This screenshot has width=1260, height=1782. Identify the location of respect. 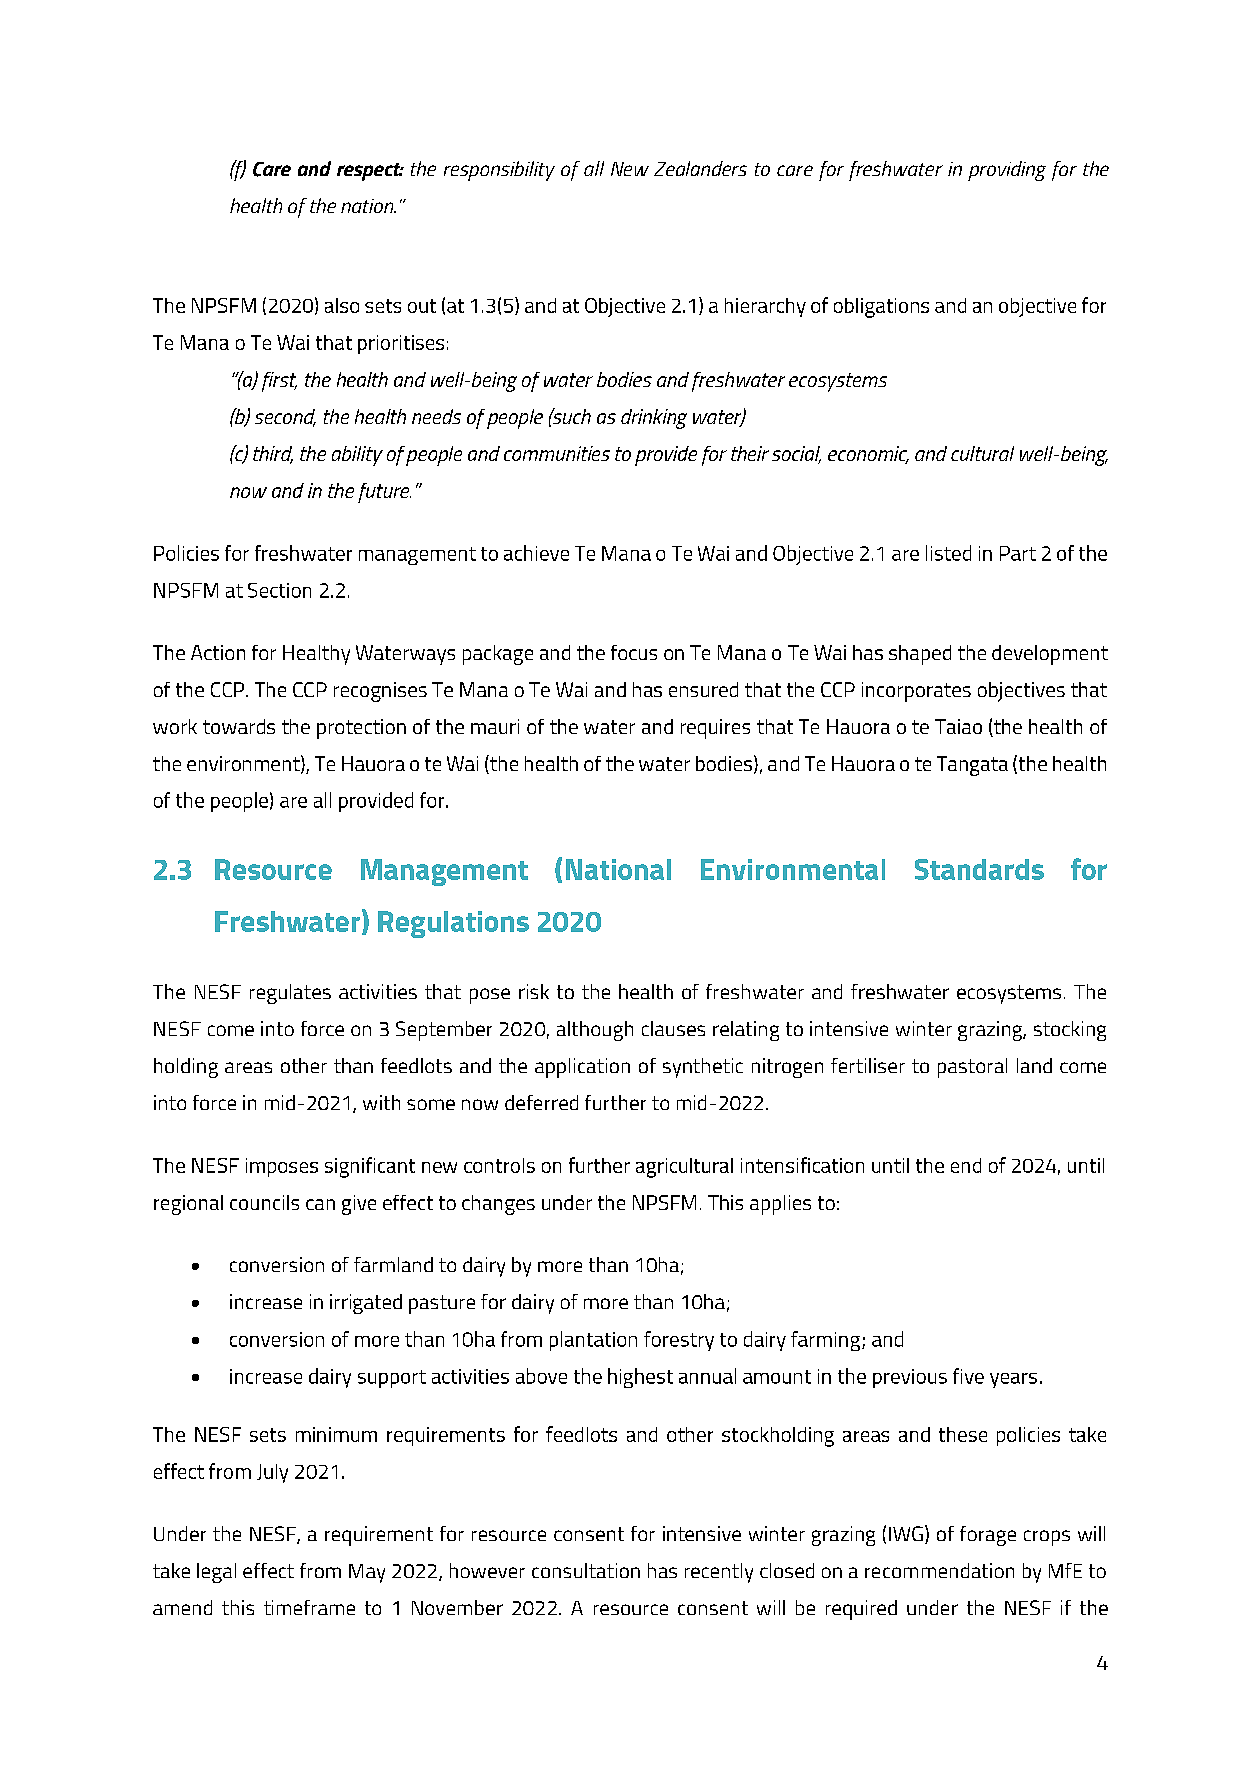
(370, 172).
